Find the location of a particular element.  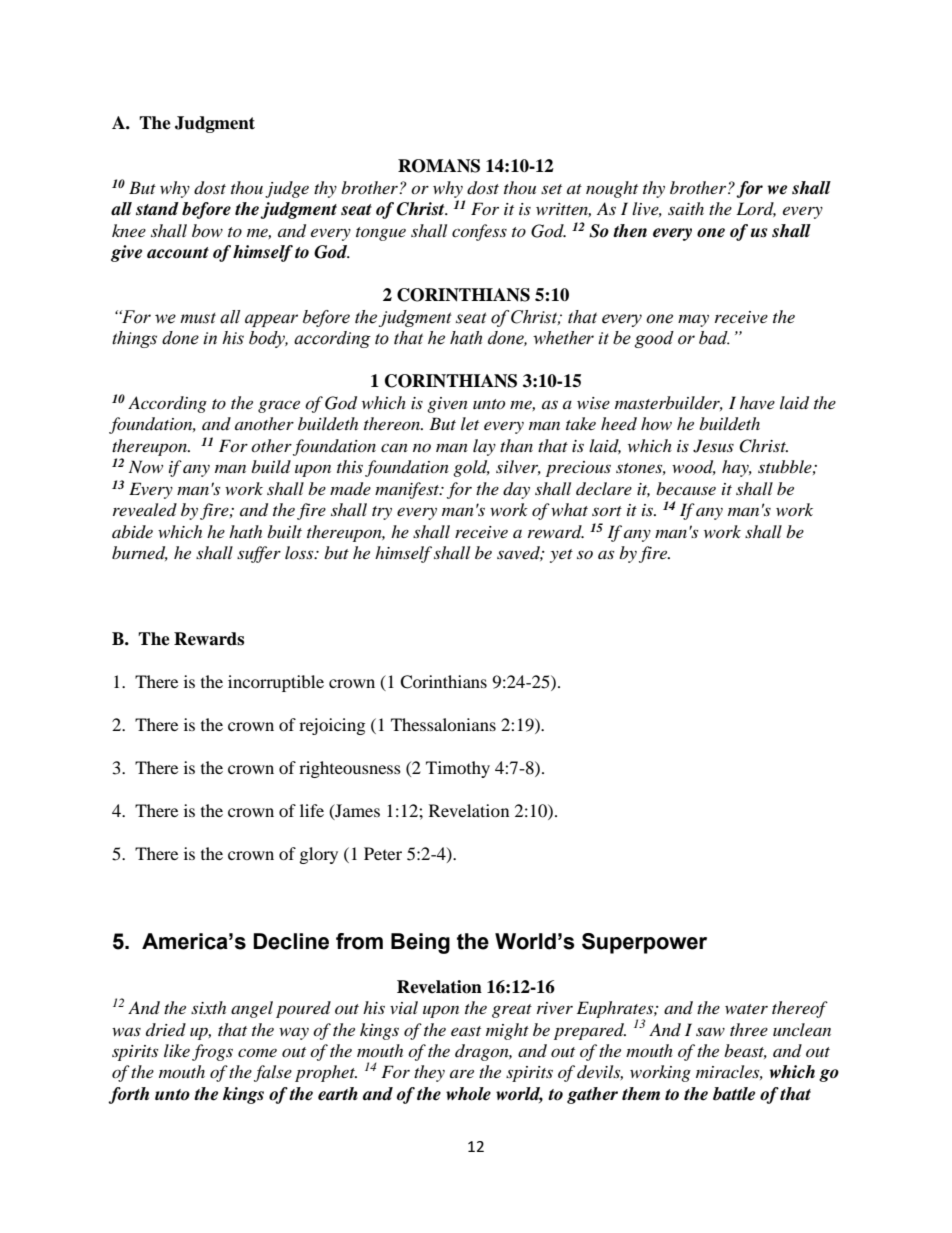

incorruptible is located at coordinates (276, 683).
